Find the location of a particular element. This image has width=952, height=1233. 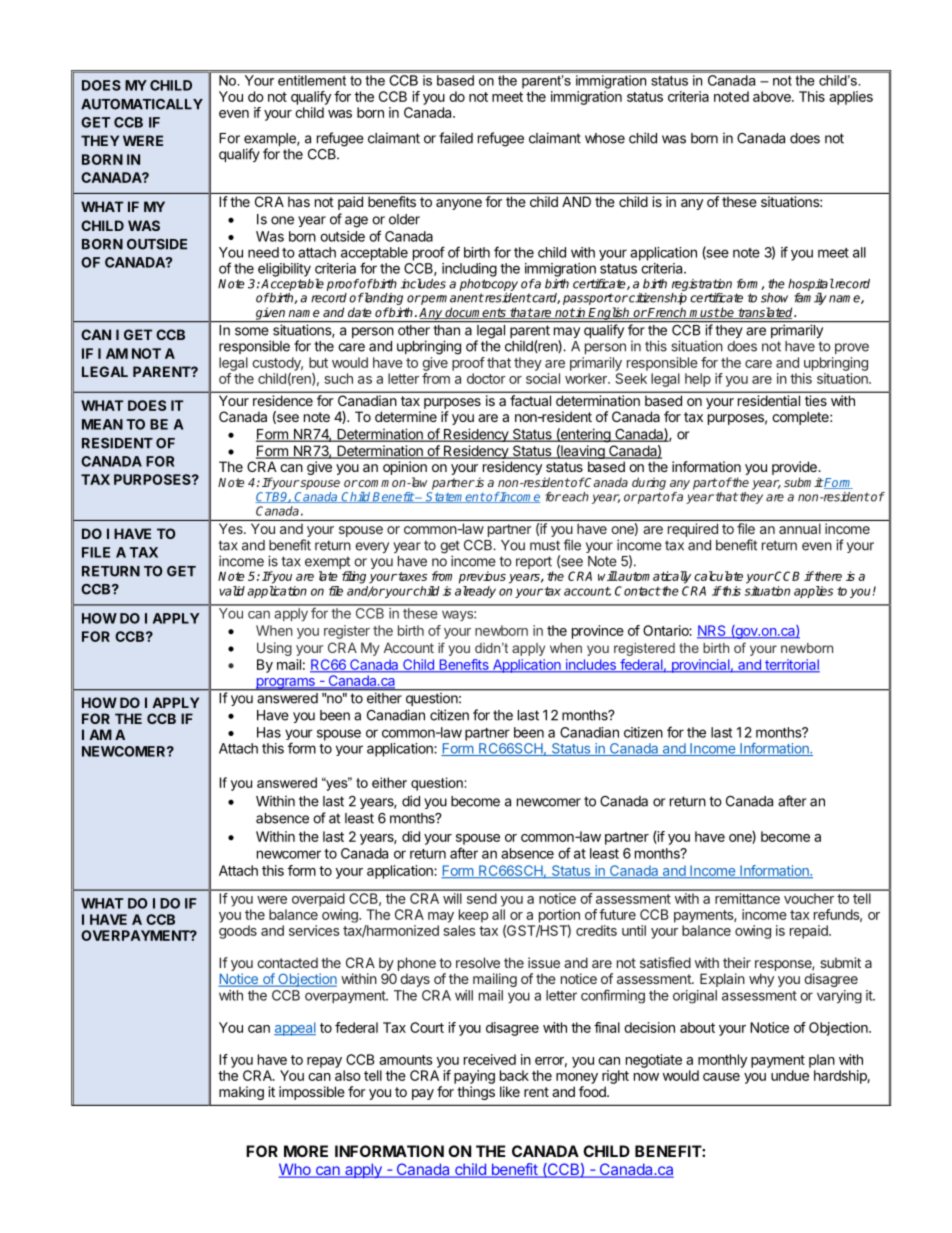

already is located at coordinates (475, 592).
